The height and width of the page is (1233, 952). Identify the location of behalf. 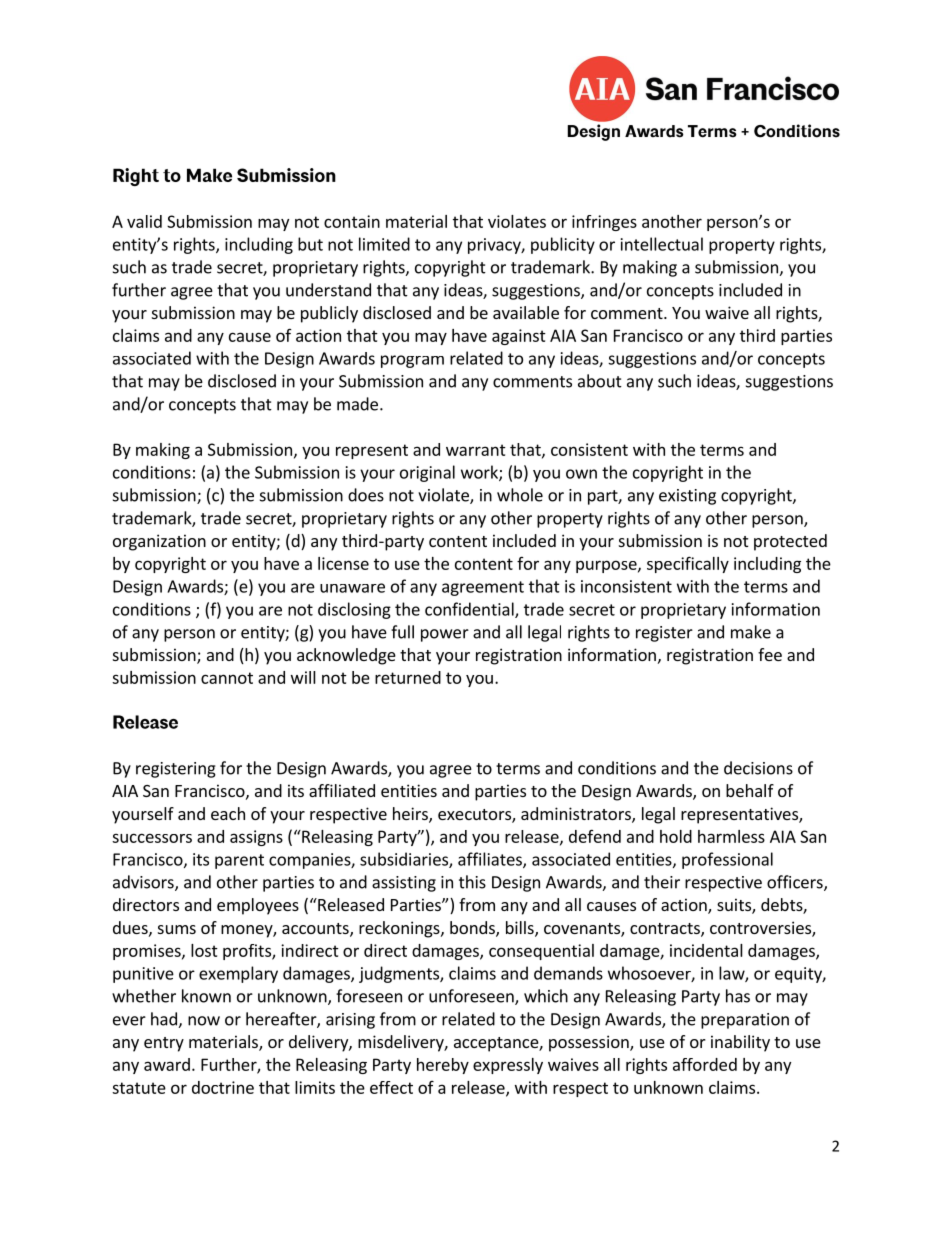
(750, 790).
